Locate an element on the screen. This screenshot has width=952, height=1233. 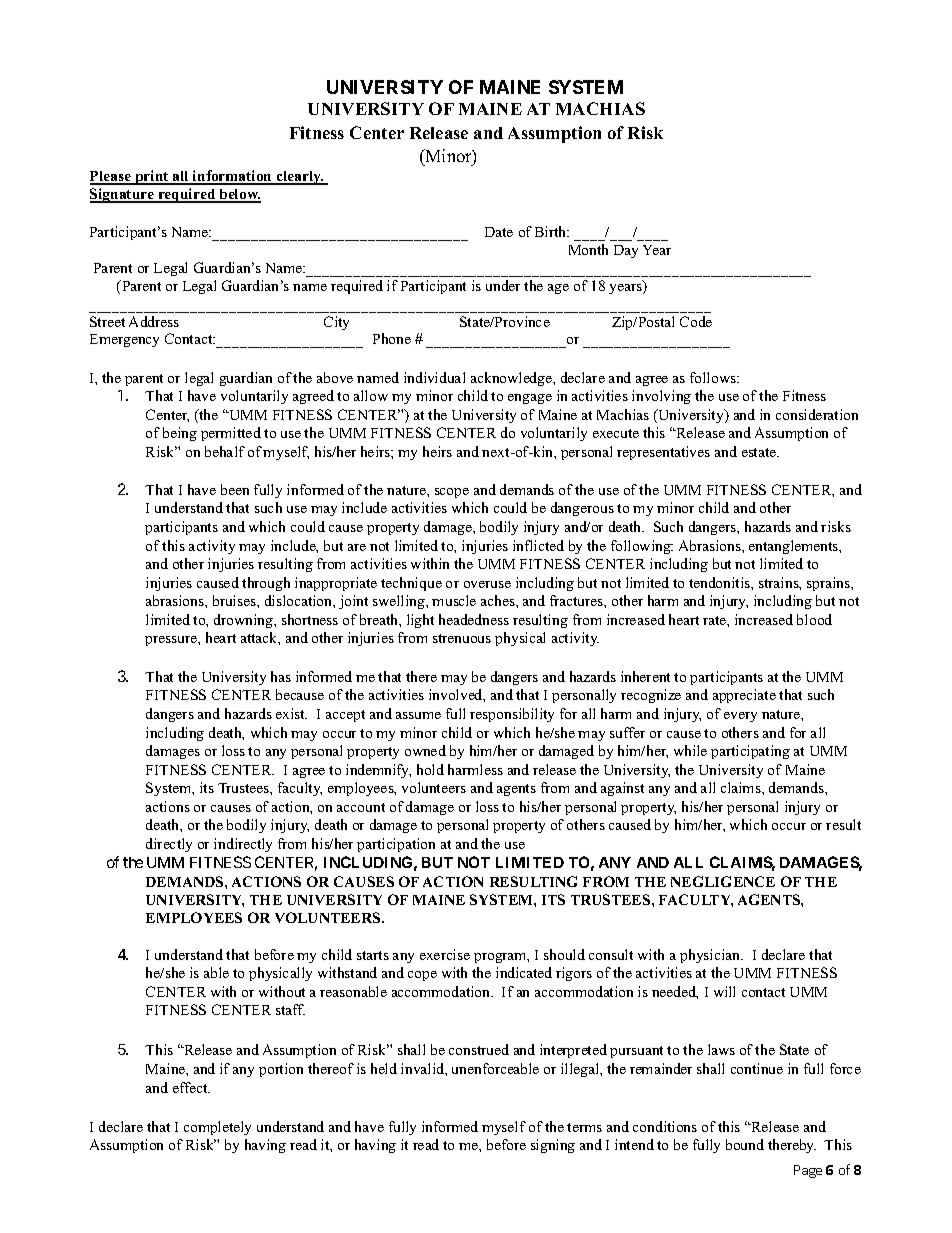
NEGLIGENCE is located at coordinates (723, 881).
